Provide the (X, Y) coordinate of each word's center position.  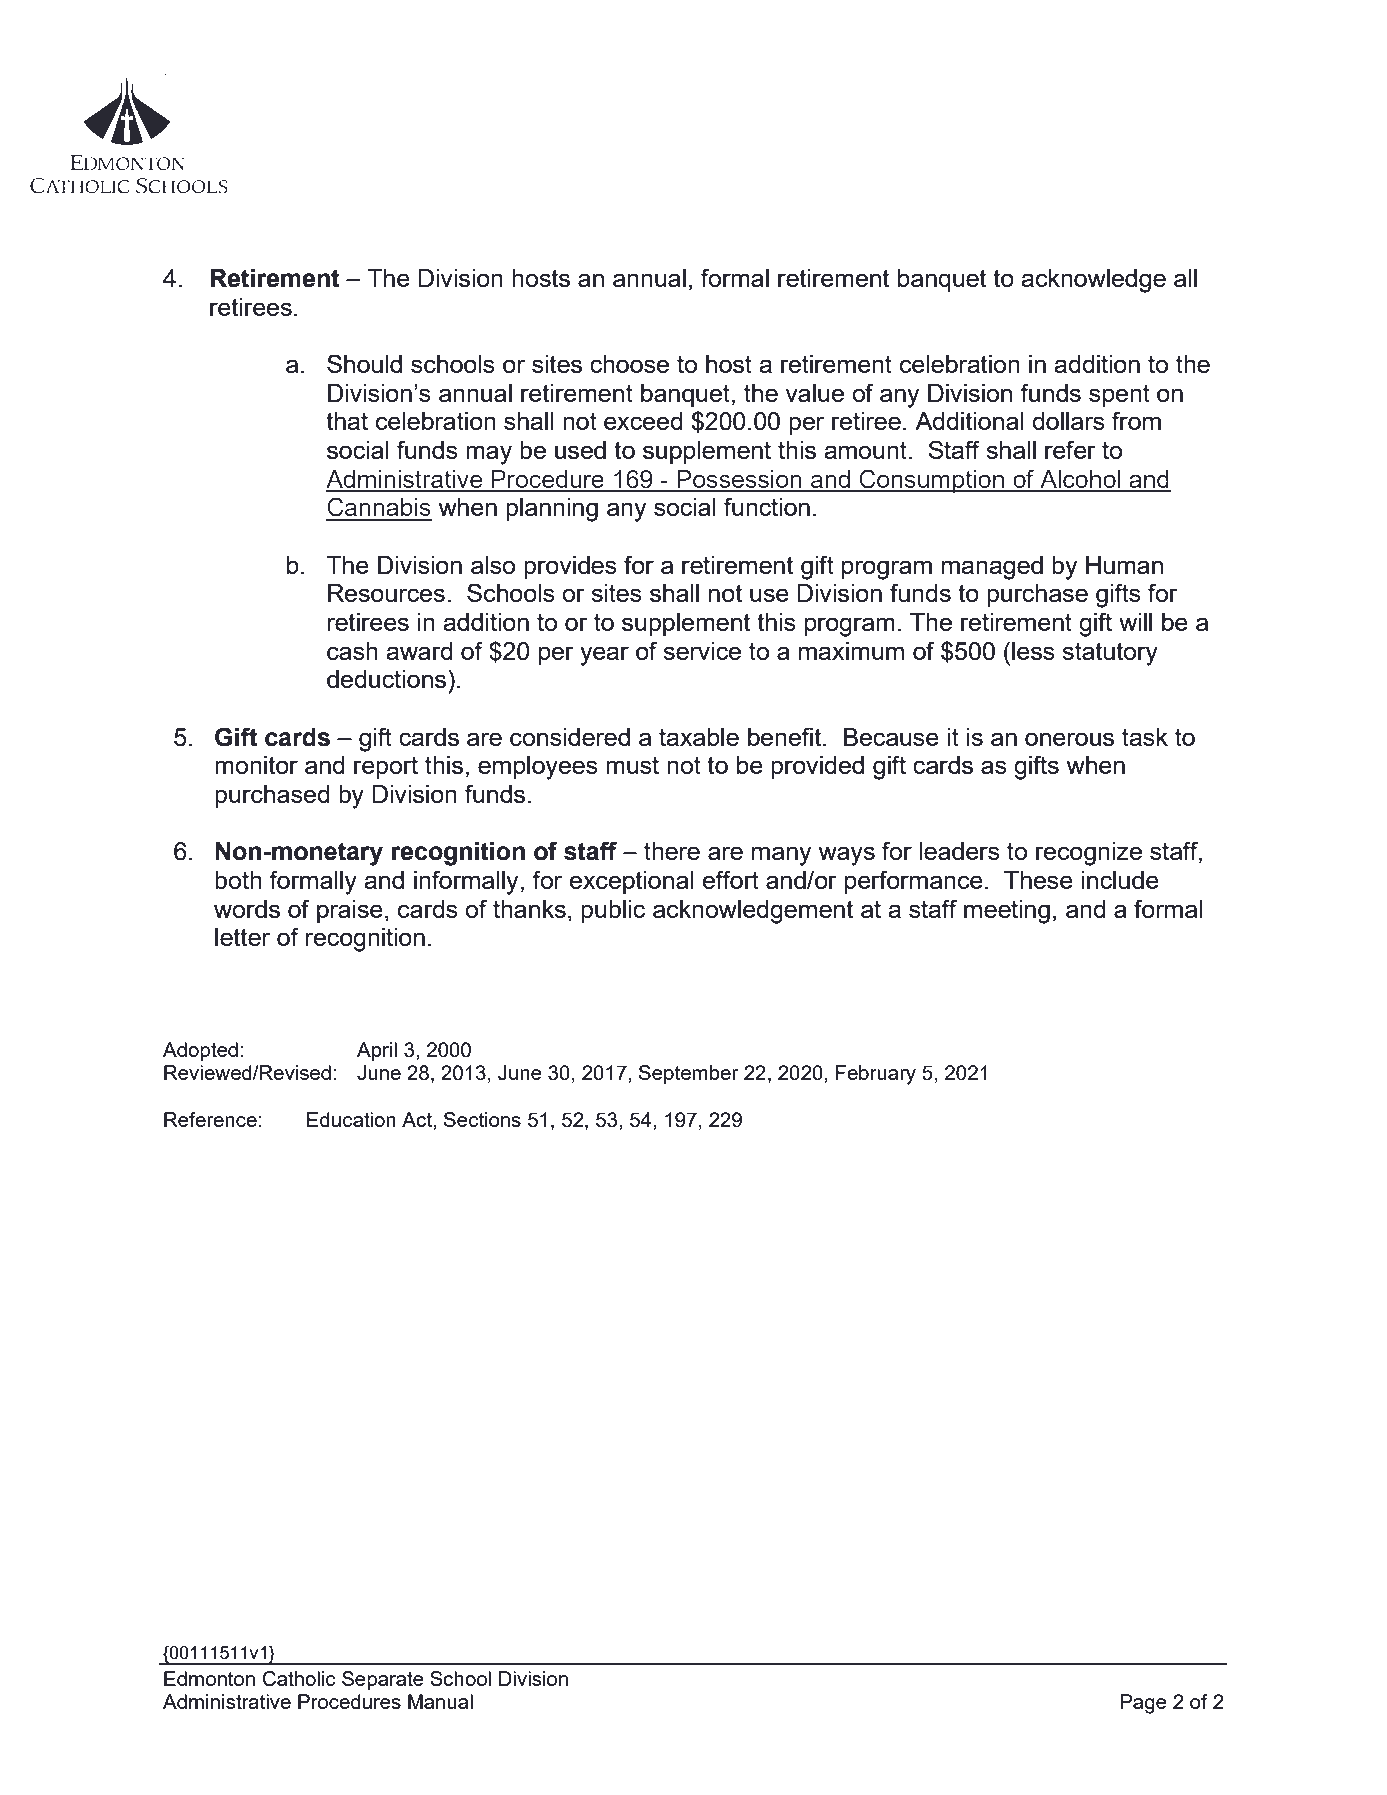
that (347, 421)
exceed (643, 421)
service (702, 651)
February (876, 1075)
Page (1143, 1704)
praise (350, 911)
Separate (383, 1680)
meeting (1007, 912)
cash (352, 651)
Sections (482, 1119)
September (689, 1074)
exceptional (631, 882)
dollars (1068, 421)
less (1033, 651)
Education (351, 1119)
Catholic (299, 1679)
